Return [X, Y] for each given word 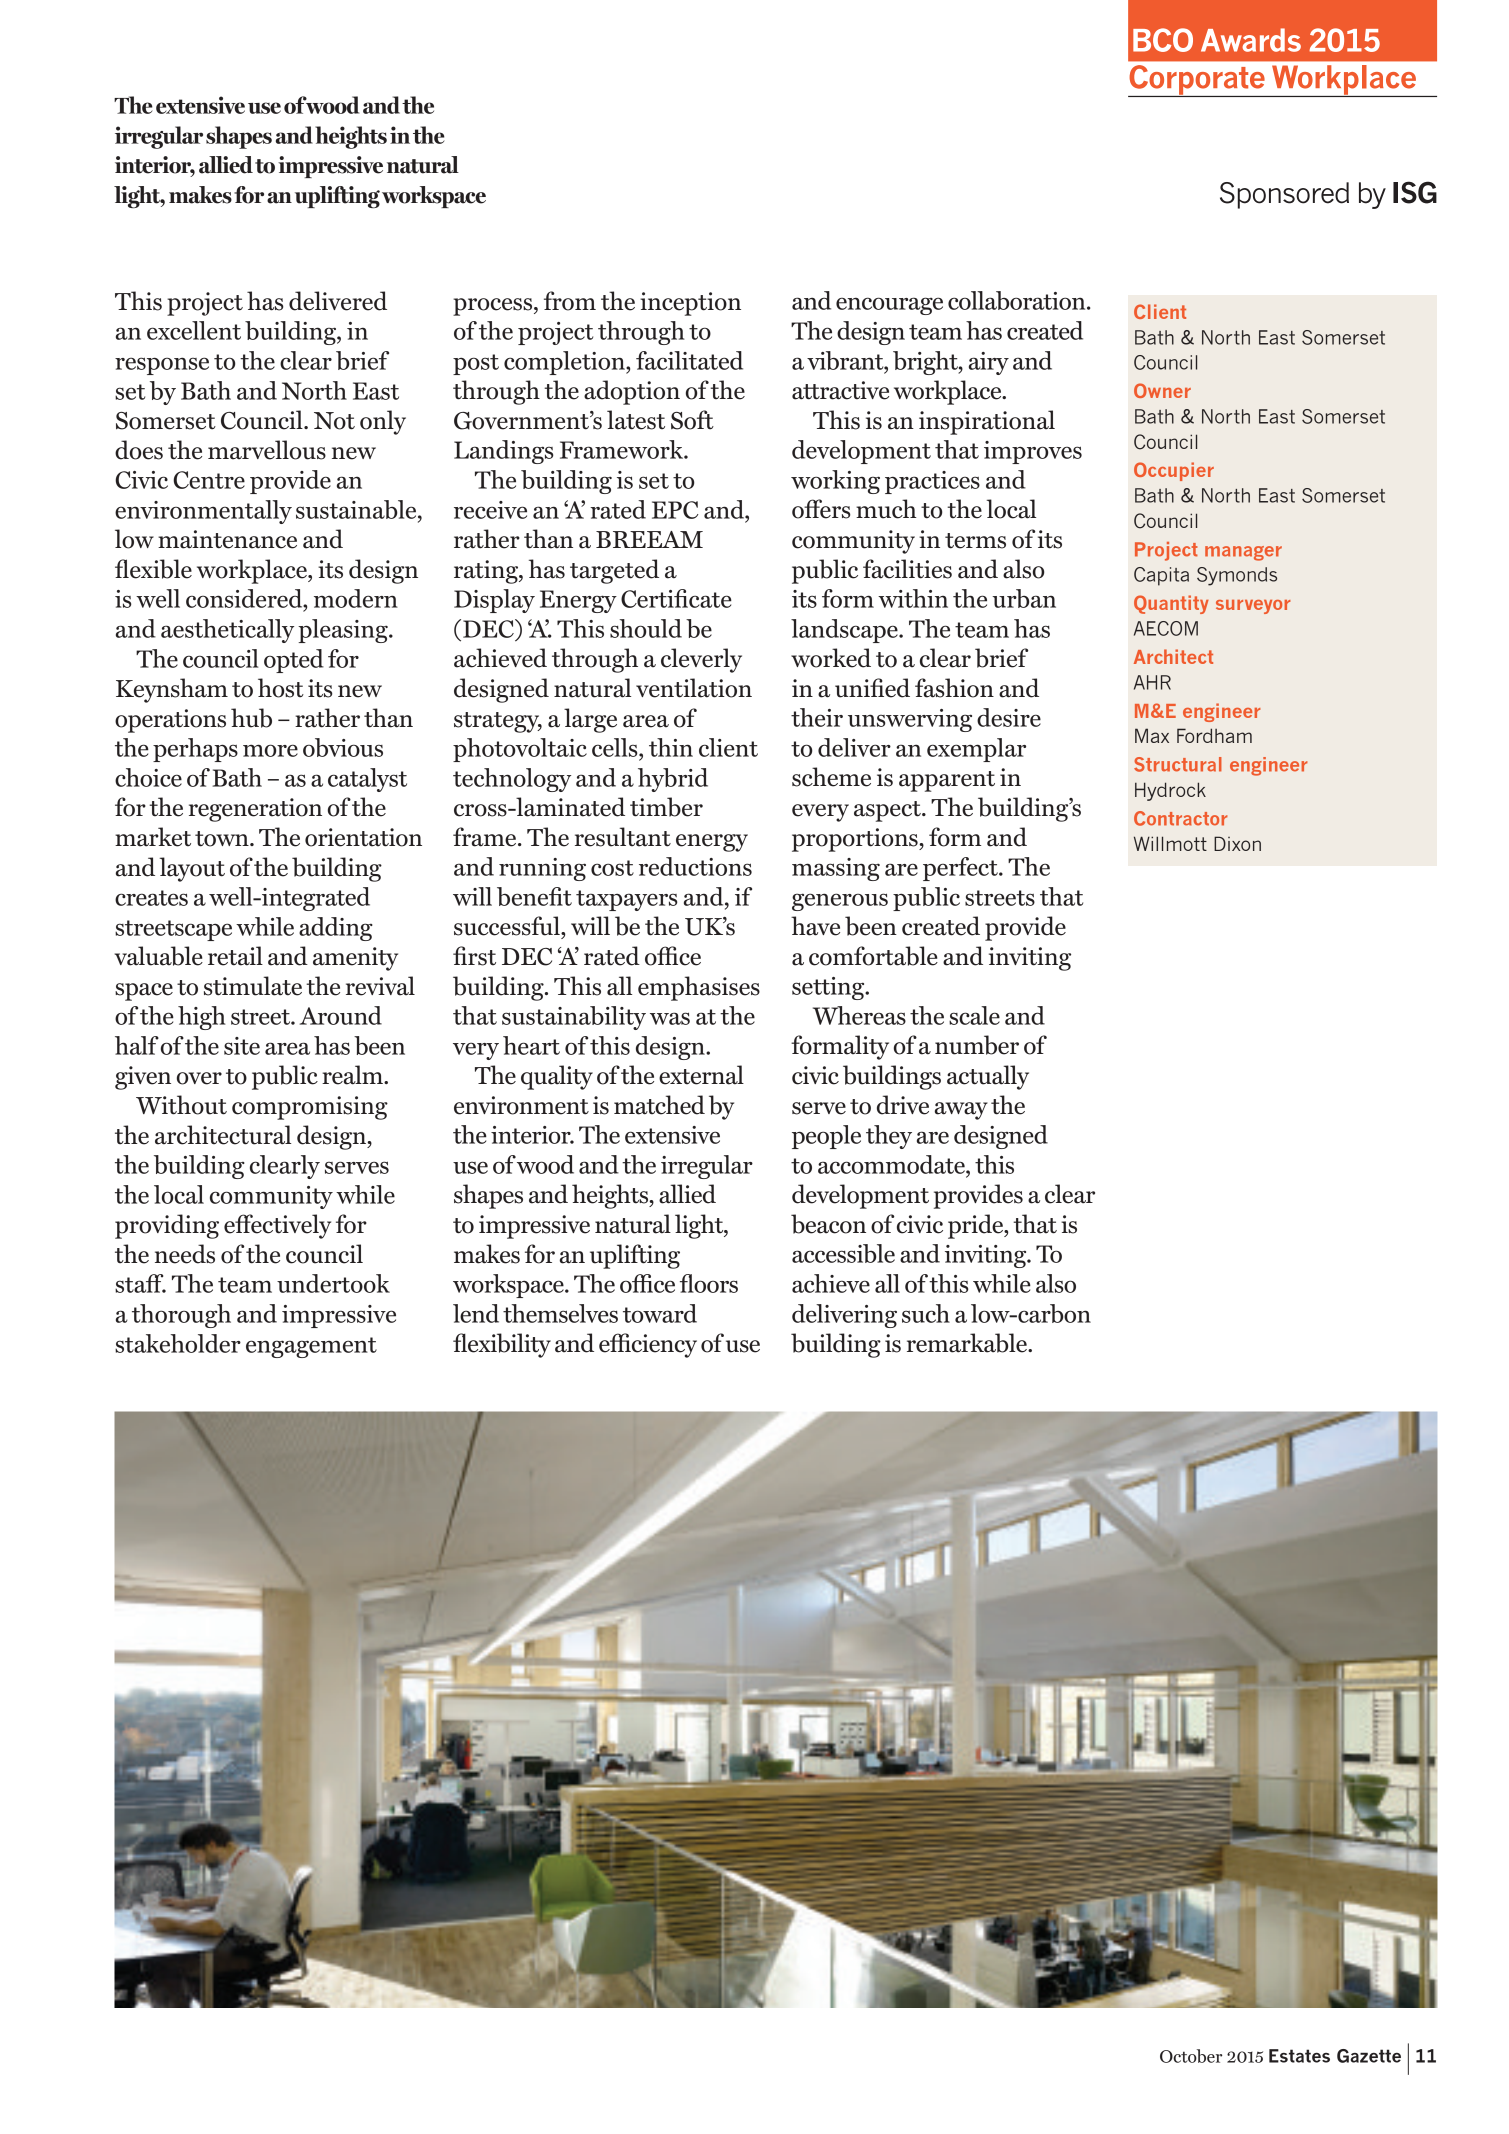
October [1191, 2056]
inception [690, 304]
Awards [1251, 40]
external [701, 1075]
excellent [194, 330]
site [242, 1046]
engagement [311, 1347]
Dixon [1237, 843]
